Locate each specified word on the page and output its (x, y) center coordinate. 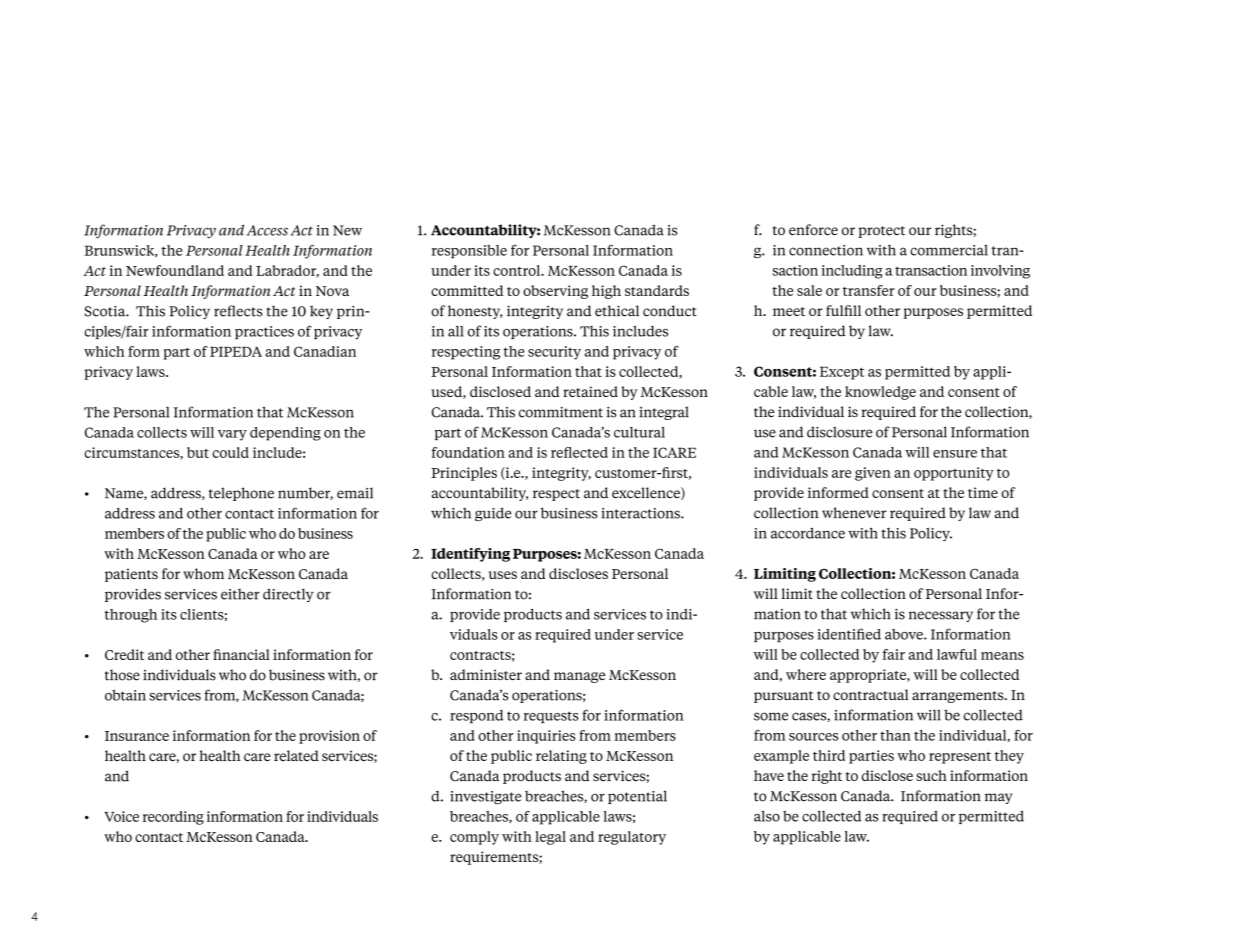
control (518, 270)
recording (173, 818)
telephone (241, 494)
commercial (949, 250)
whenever (854, 513)
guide (493, 514)
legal (550, 838)
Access (267, 230)
